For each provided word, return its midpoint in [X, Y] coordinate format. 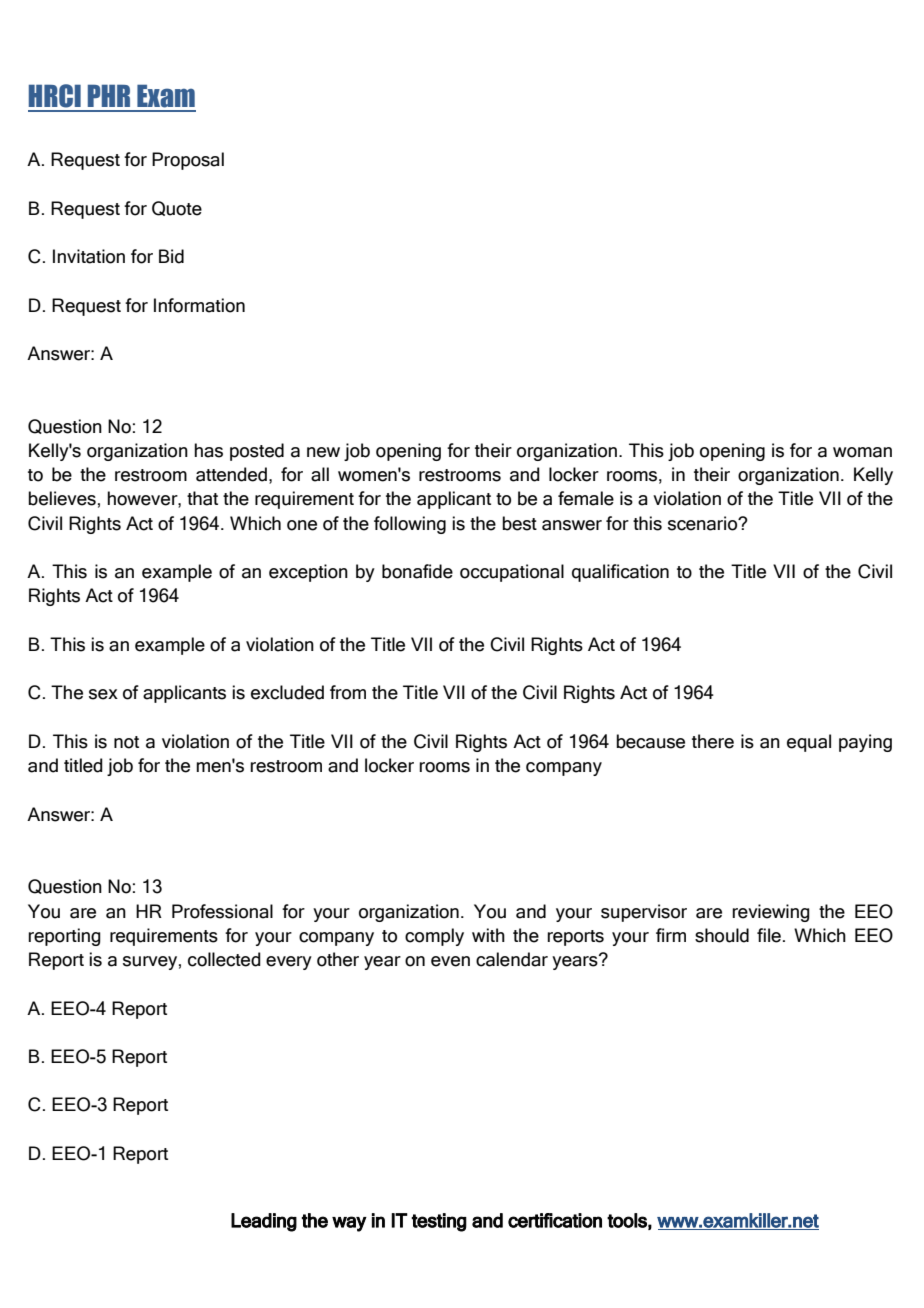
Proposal [188, 161]
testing [439, 1222]
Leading [264, 1222]
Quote [177, 208]
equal [809, 743]
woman [862, 452]
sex [103, 694]
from [348, 692]
